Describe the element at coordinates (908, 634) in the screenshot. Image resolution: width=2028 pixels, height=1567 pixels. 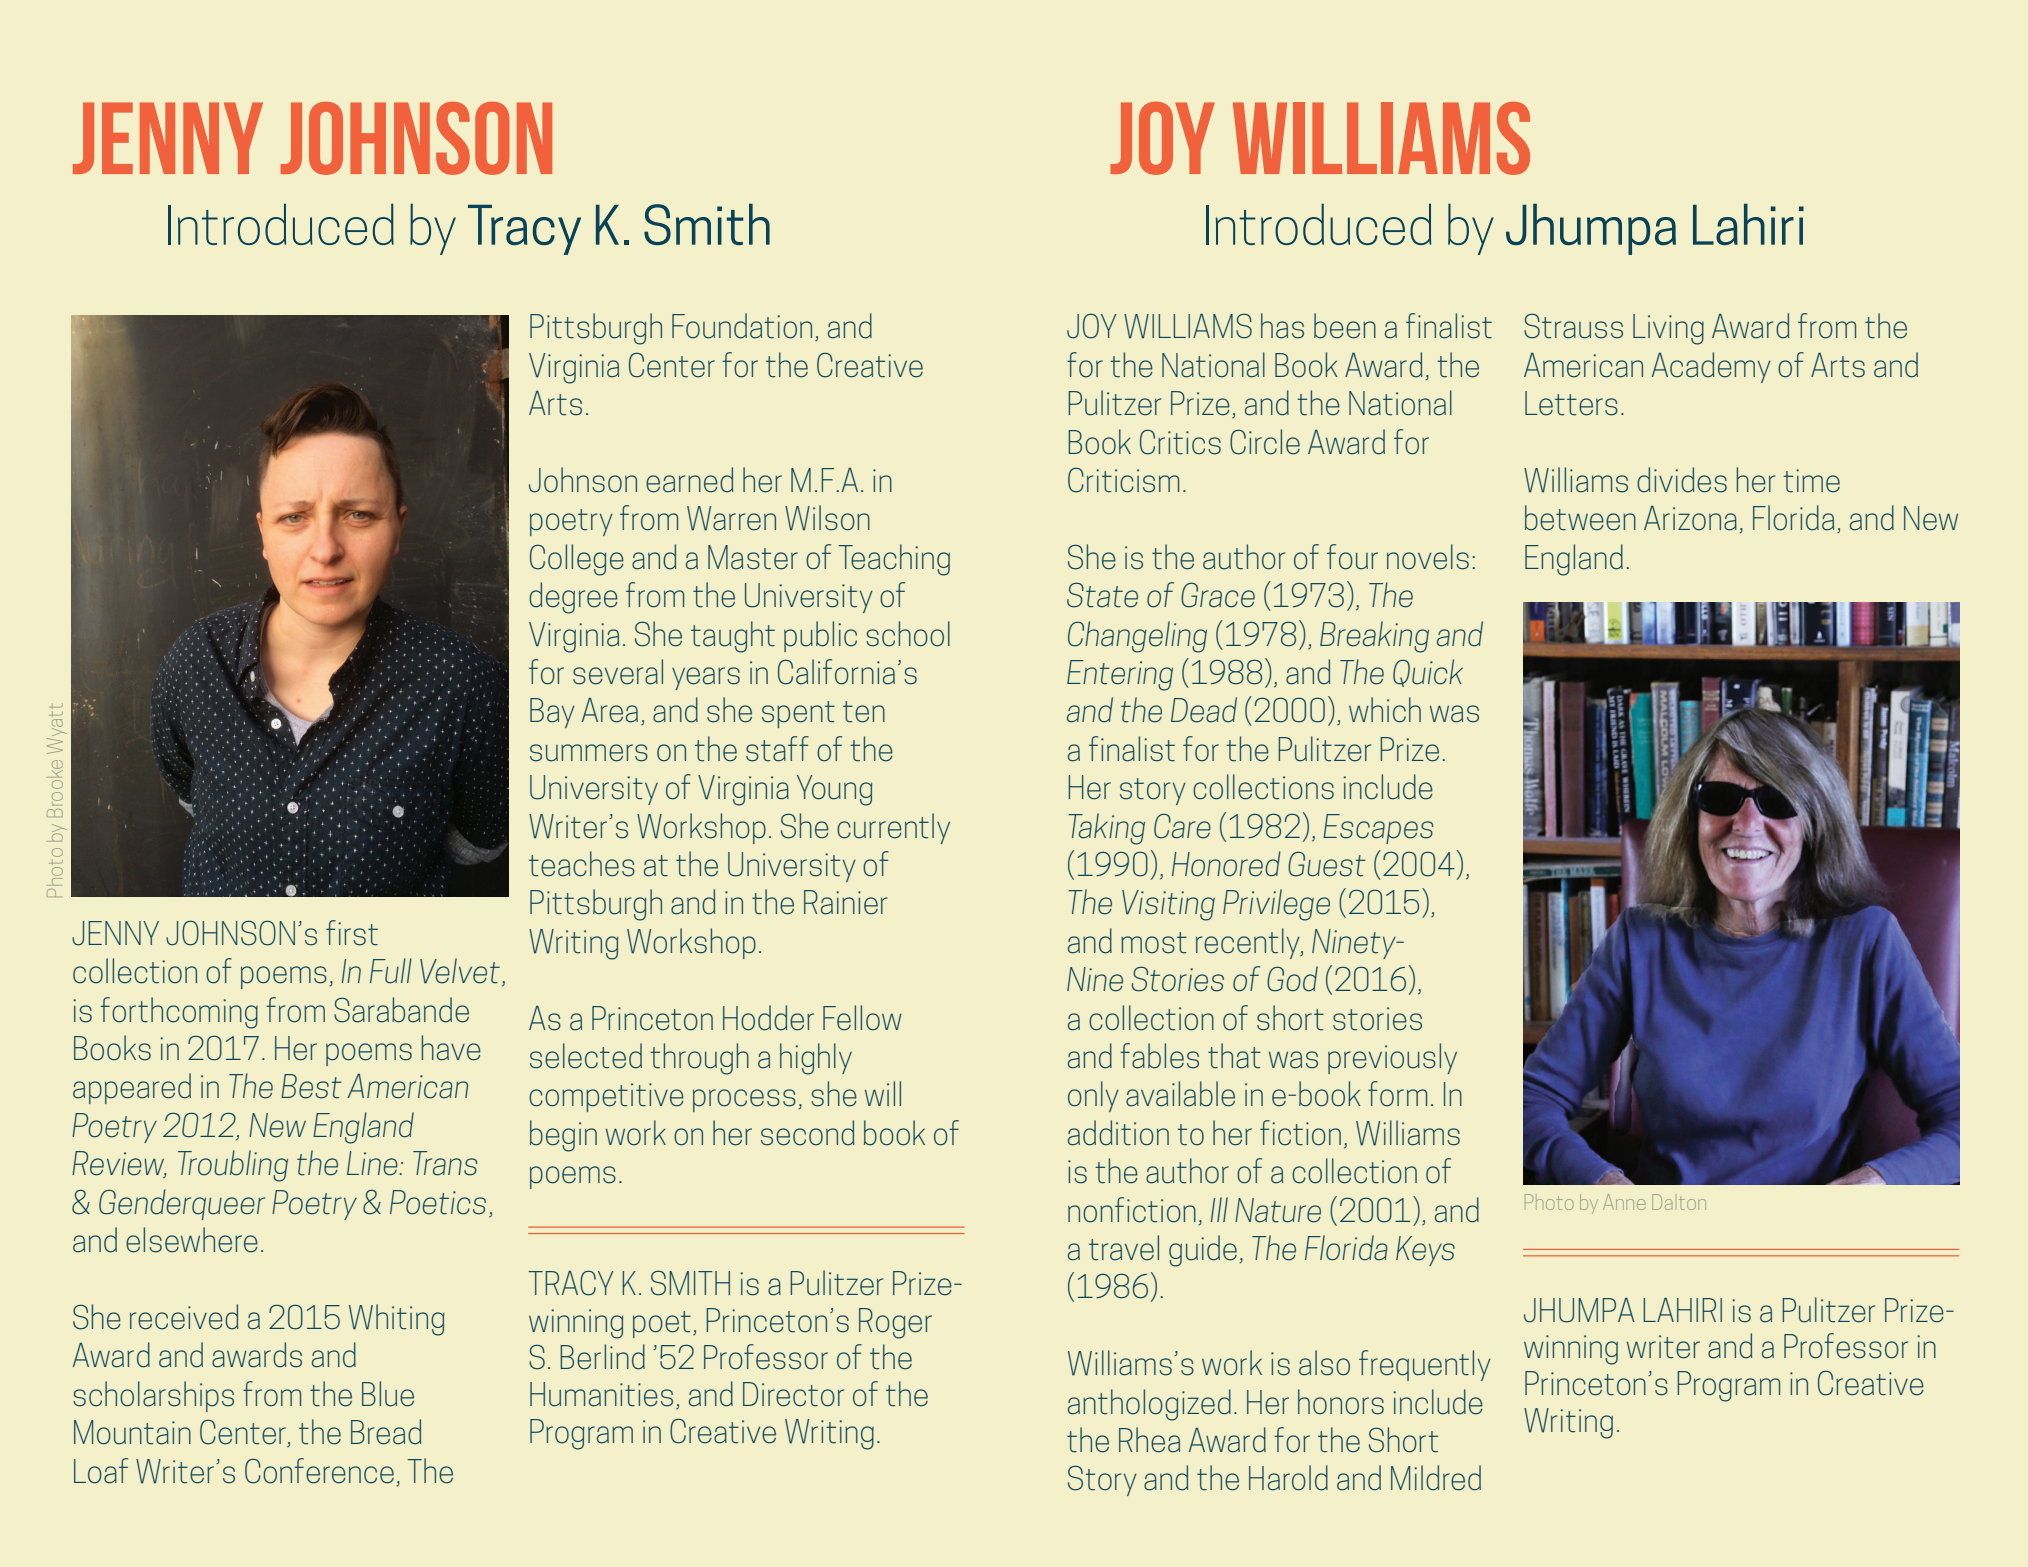
I see `school` at that location.
